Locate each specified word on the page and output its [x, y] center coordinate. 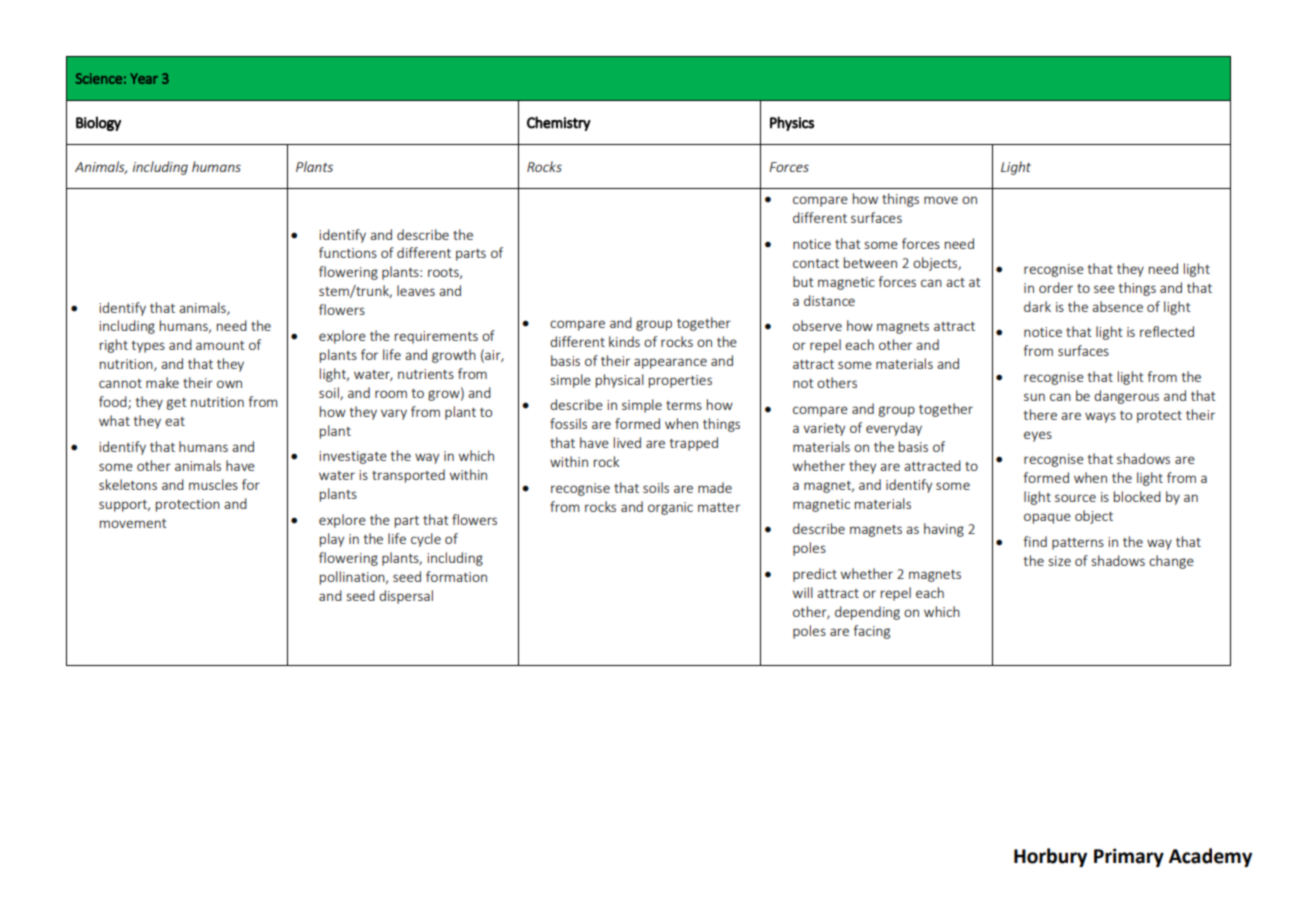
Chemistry [559, 123]
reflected [1167, 331]
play [332, 540]
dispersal [406, 597]
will [803, 592]
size [1060, 561]
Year [144, 78]
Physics [792, 123]
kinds [624, 341]
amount [220, 345]
